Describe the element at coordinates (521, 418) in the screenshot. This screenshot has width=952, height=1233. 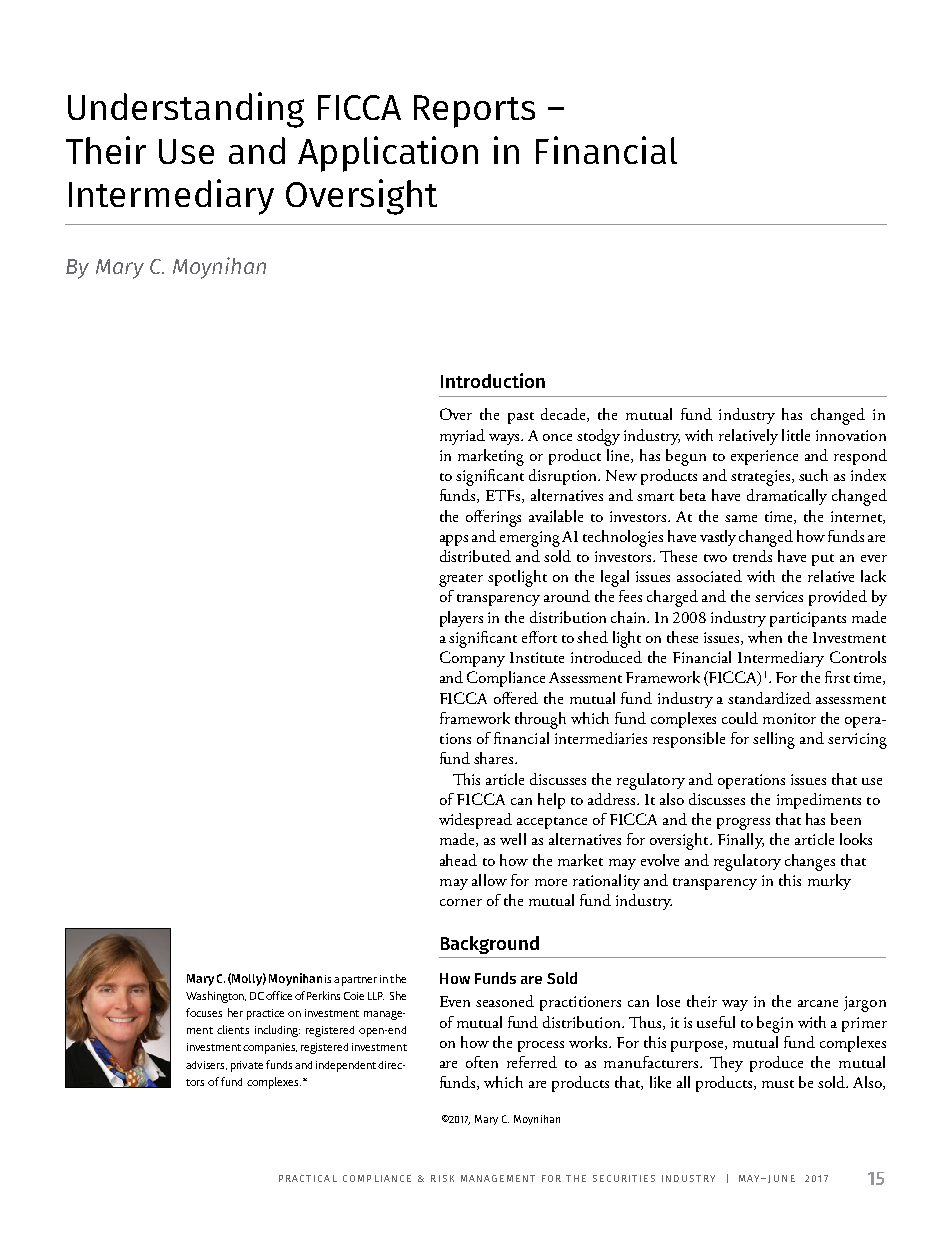
I see `past` at that location.
